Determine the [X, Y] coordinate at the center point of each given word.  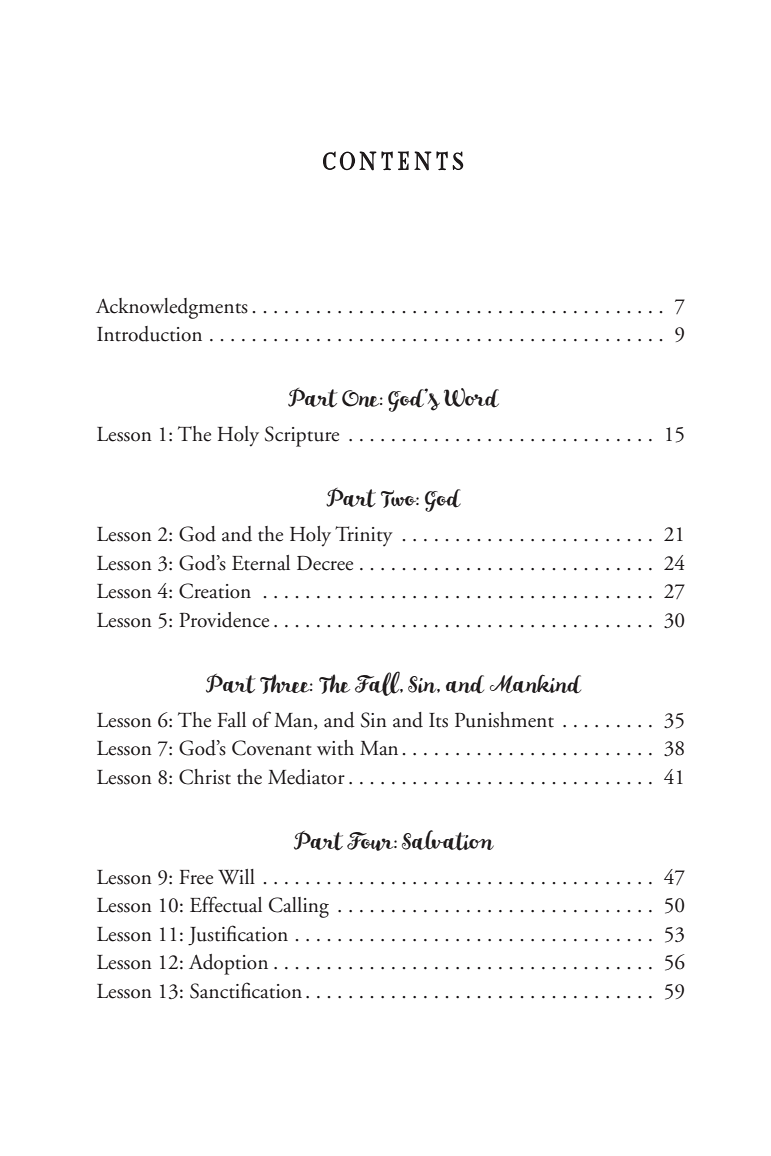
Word [471, 398]
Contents [393, 161]
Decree [325, 563]
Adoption [228, 964]
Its [438, 720]
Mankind [535, 684]
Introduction [149, 334]
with [335, 748]
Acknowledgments [172, 308]
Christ [205, 777]
